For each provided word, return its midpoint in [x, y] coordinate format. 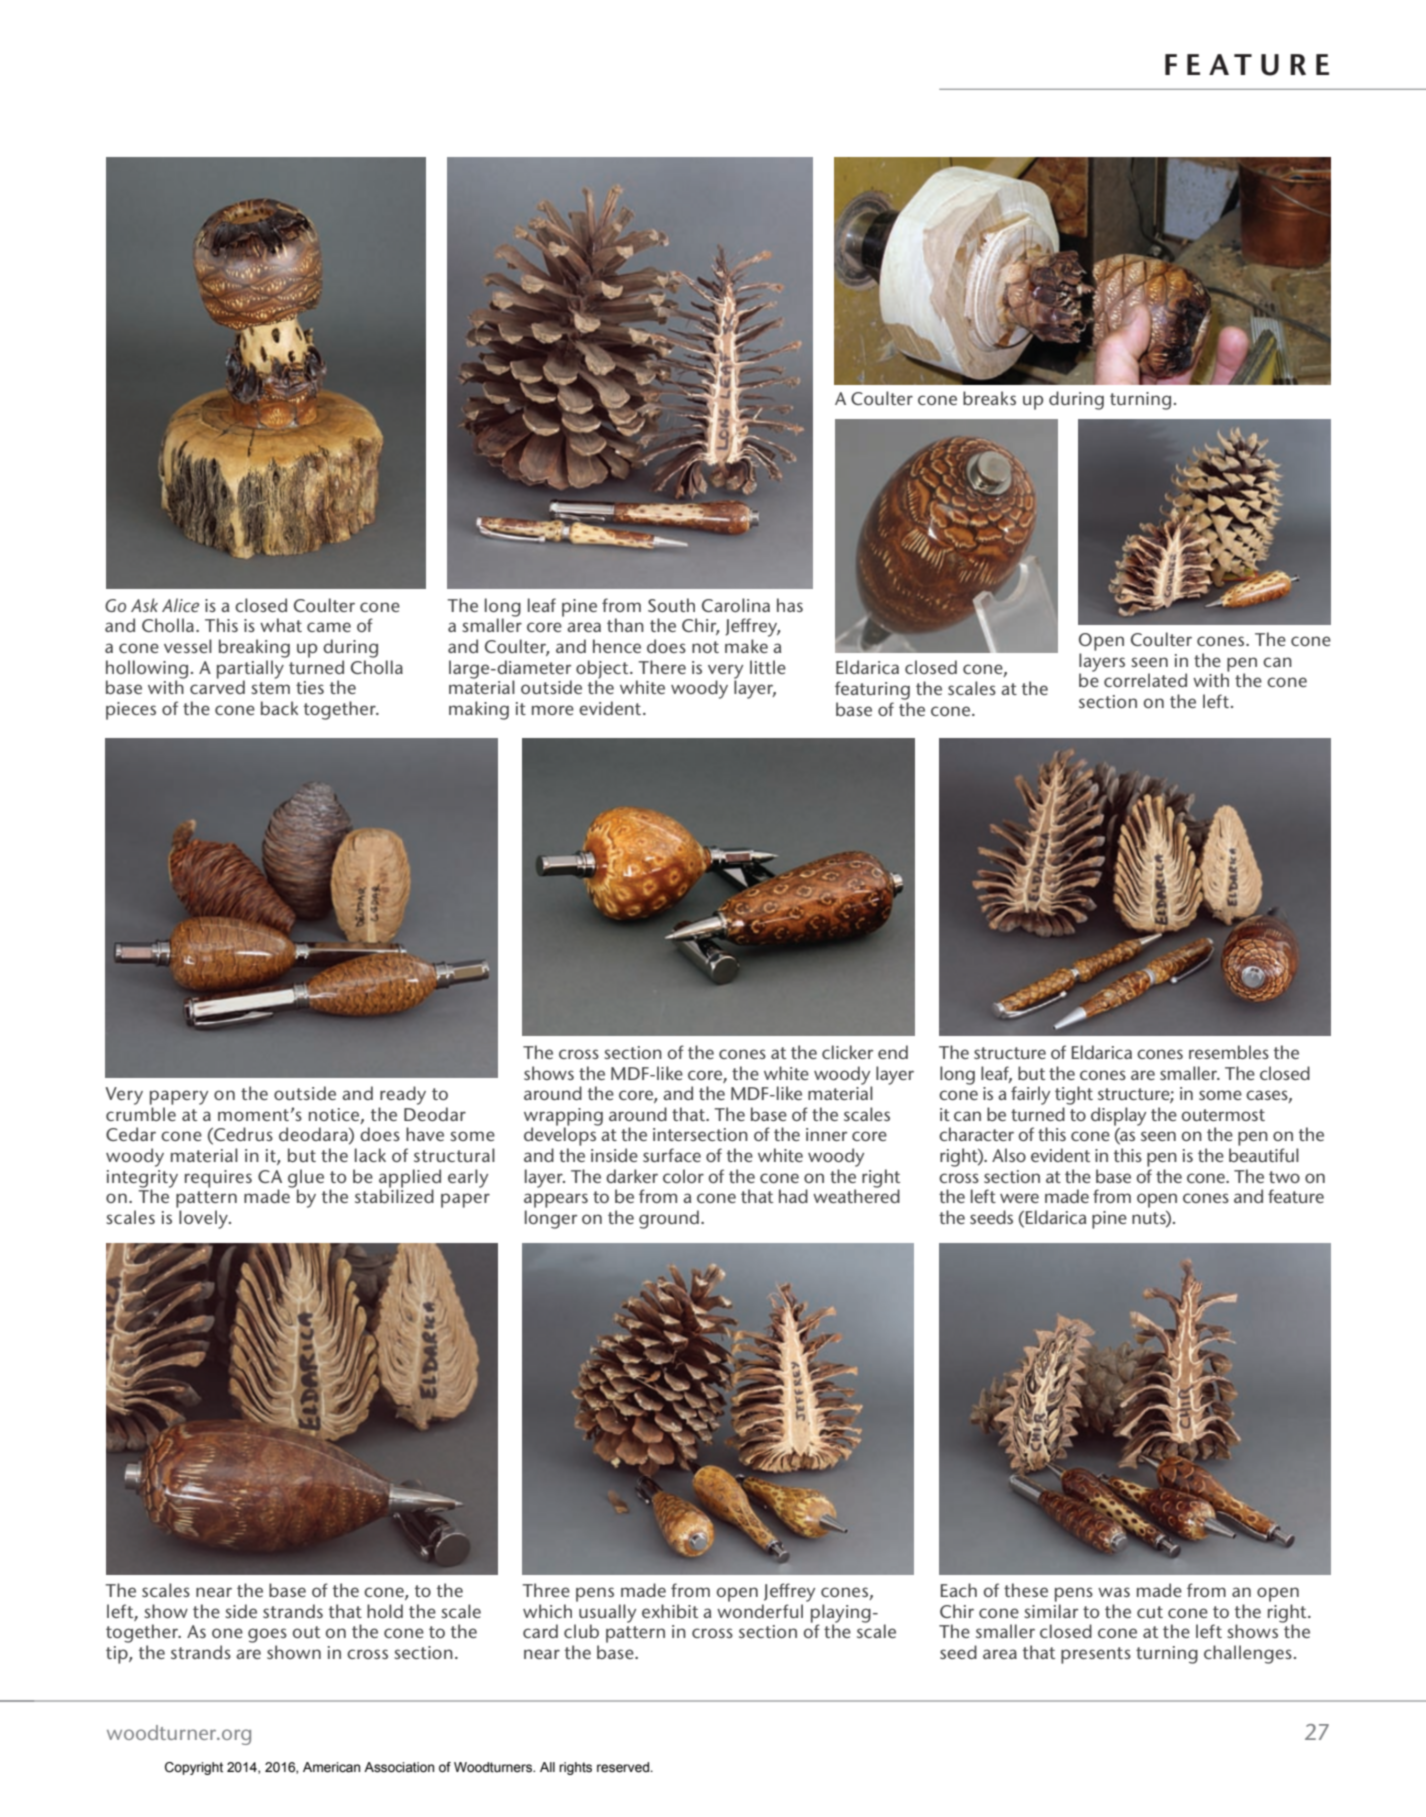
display [1118, 1117]
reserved [624, 1767]
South [671, 605]
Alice [180, 605]
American [331, 1767]
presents [1096, 1655]
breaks [989, 398]
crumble [141, 1114]
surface [672, 1155]
